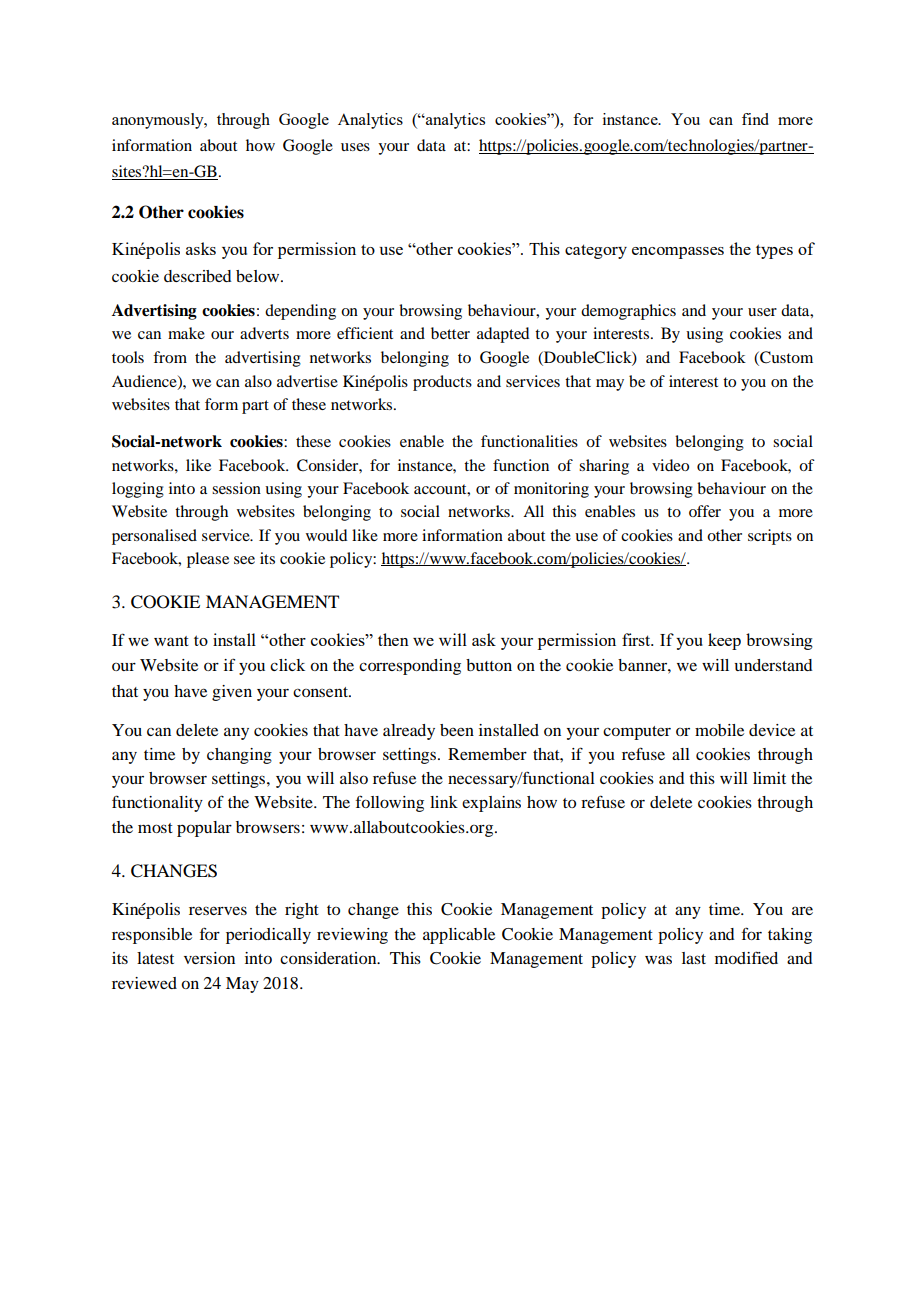  Describe the element at coordinates (145, 382) in the image. I see `Audience` at that location.
